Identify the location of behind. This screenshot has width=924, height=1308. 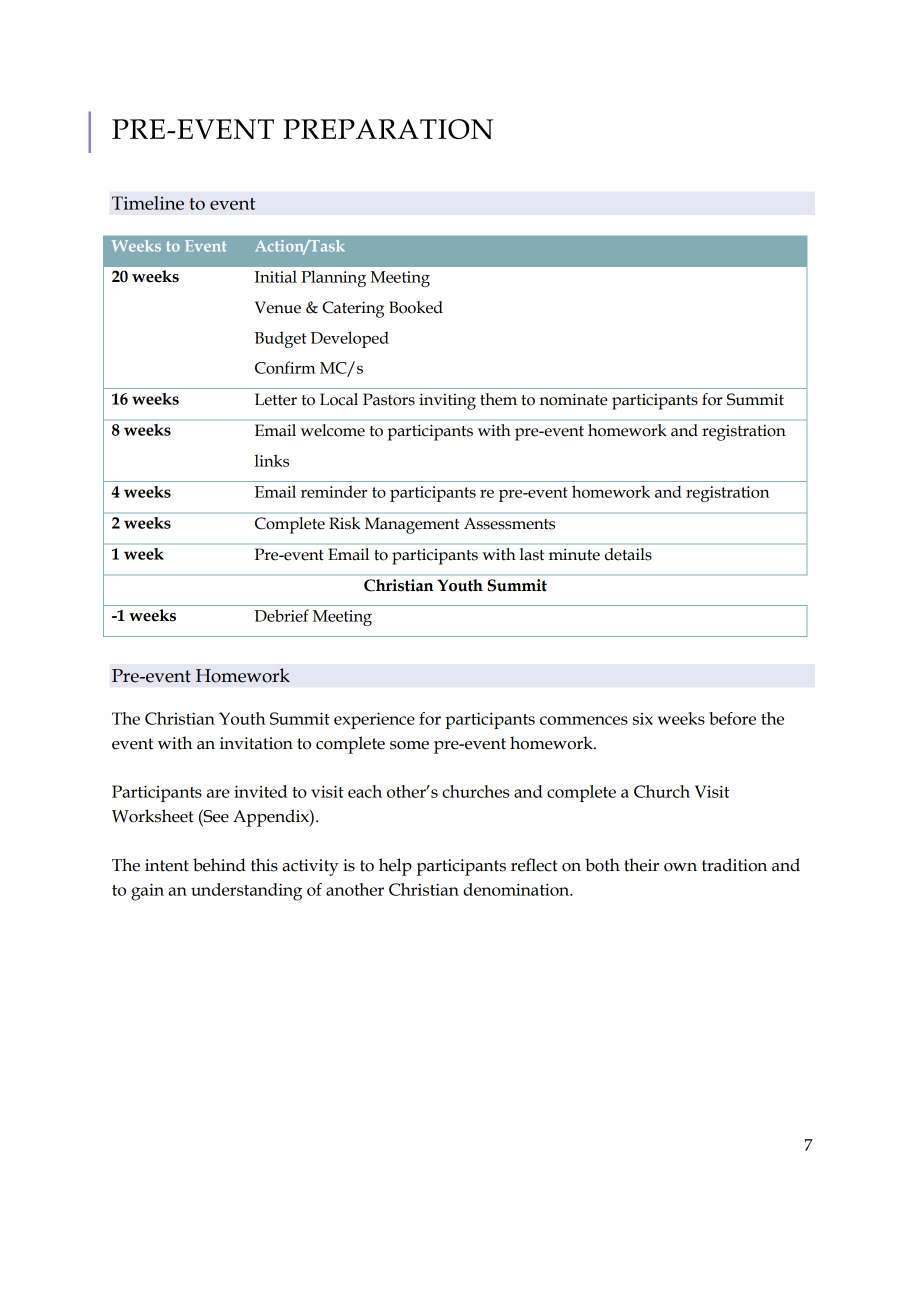
(219, 865).
